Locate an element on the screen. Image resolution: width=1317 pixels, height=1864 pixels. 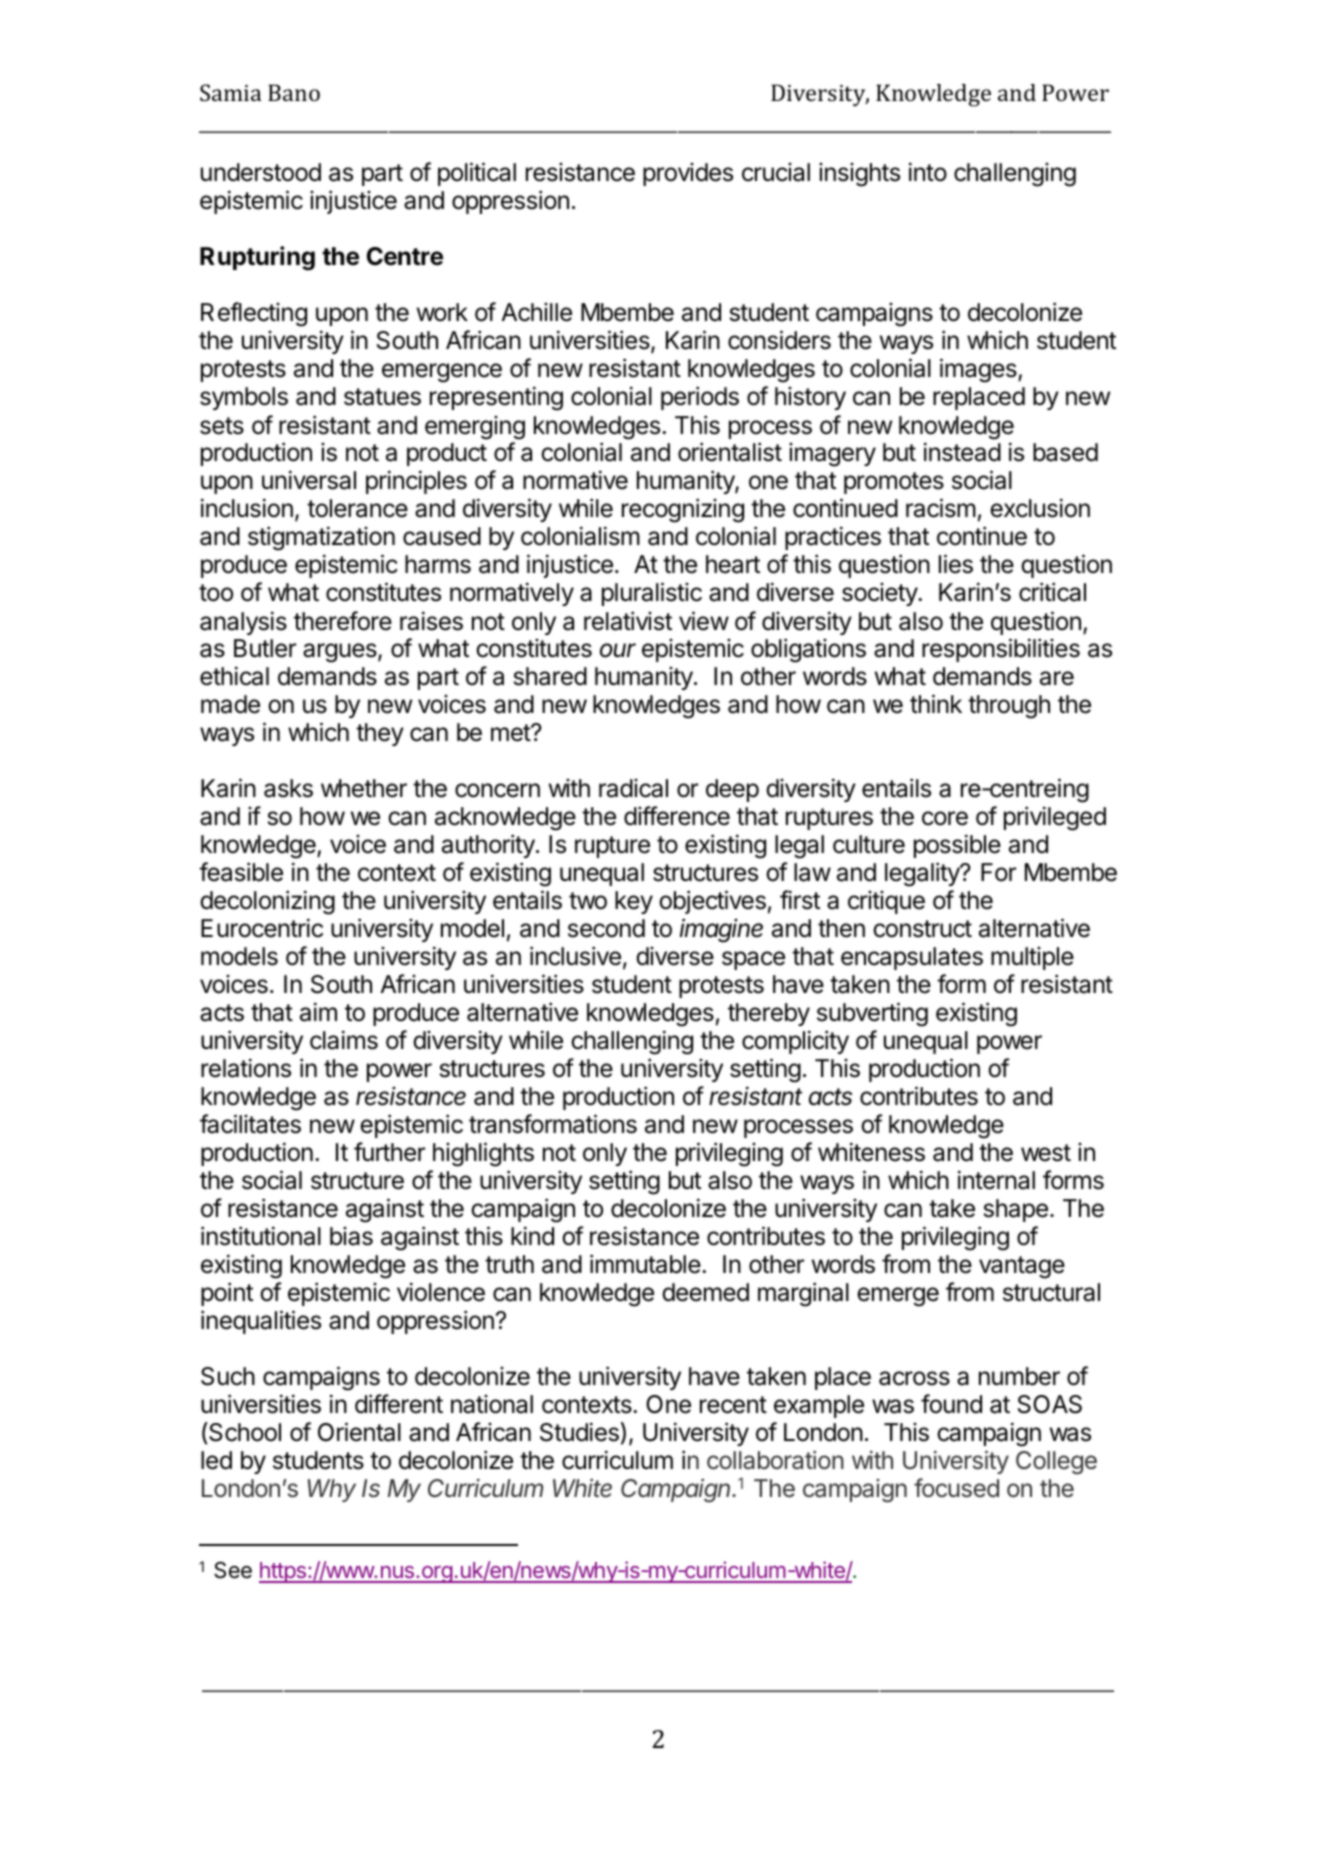
key is located at coordinates (634, 902).
